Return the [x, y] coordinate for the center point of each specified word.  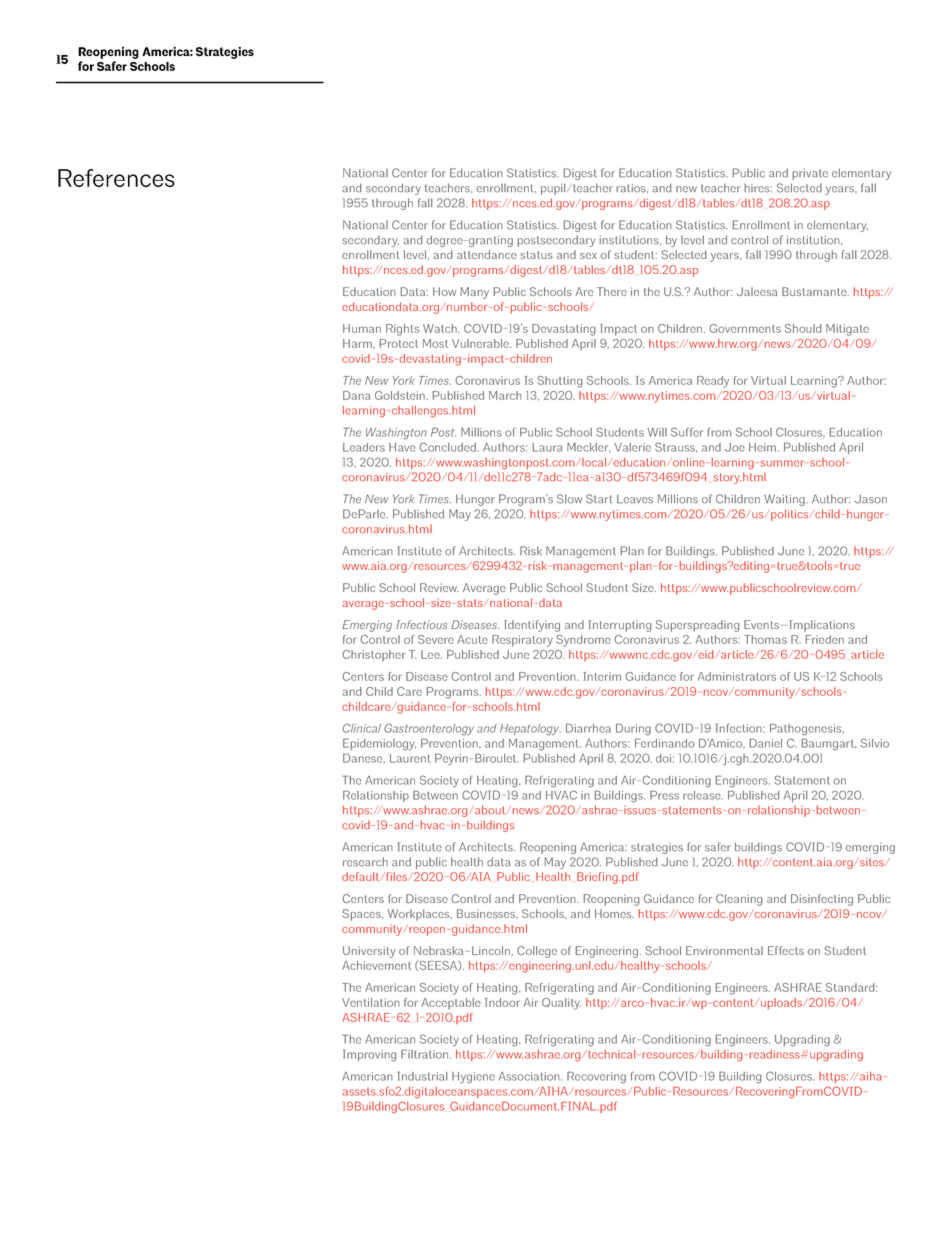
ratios [632, 188]
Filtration [426, 1054]
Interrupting [619, 626]
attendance [487, 254]
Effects [786, 950]
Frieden [825, 639]
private [810, 174]
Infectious [421, 624]
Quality [561, 1004]
